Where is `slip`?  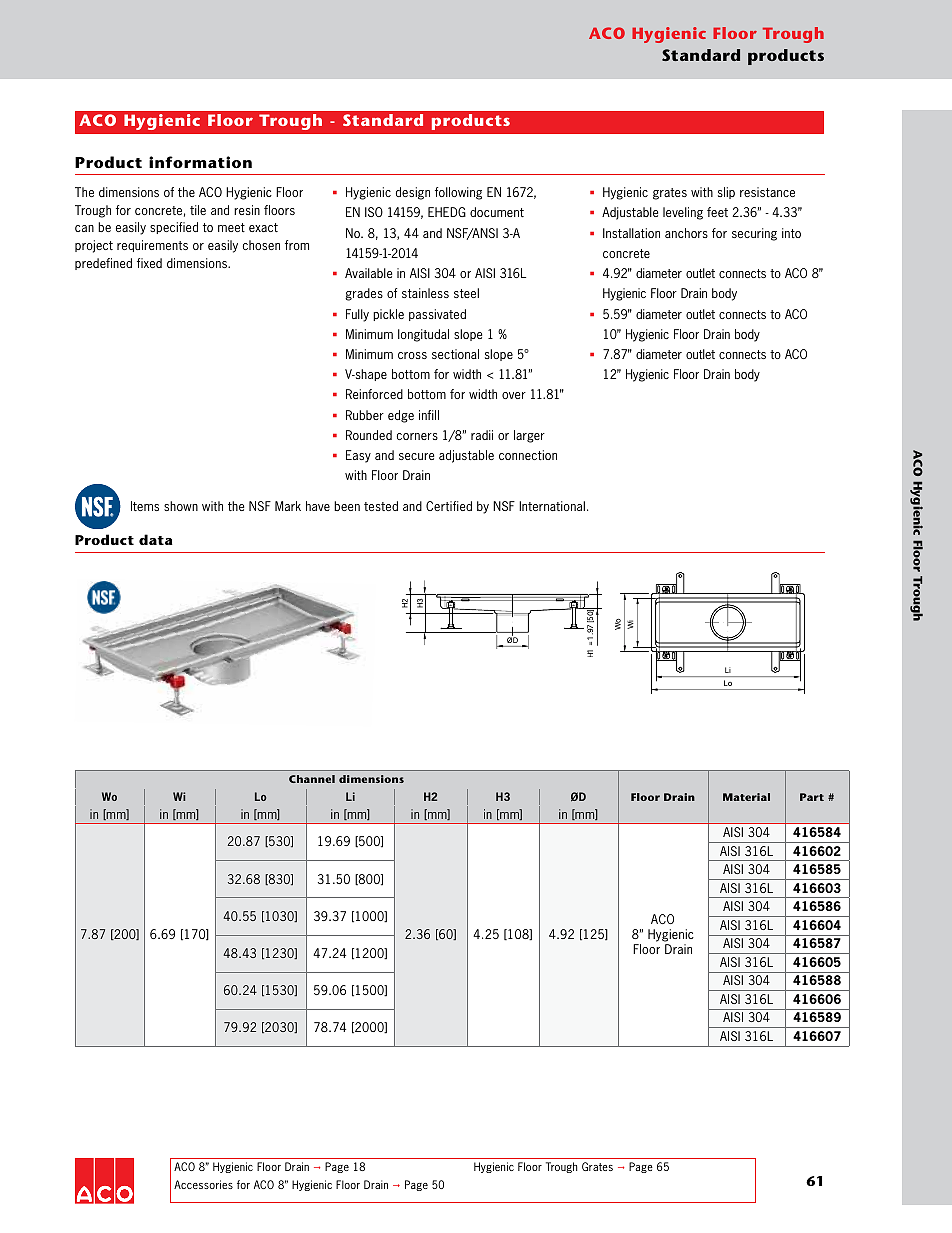 slip is located at coordinates (726, 193).
